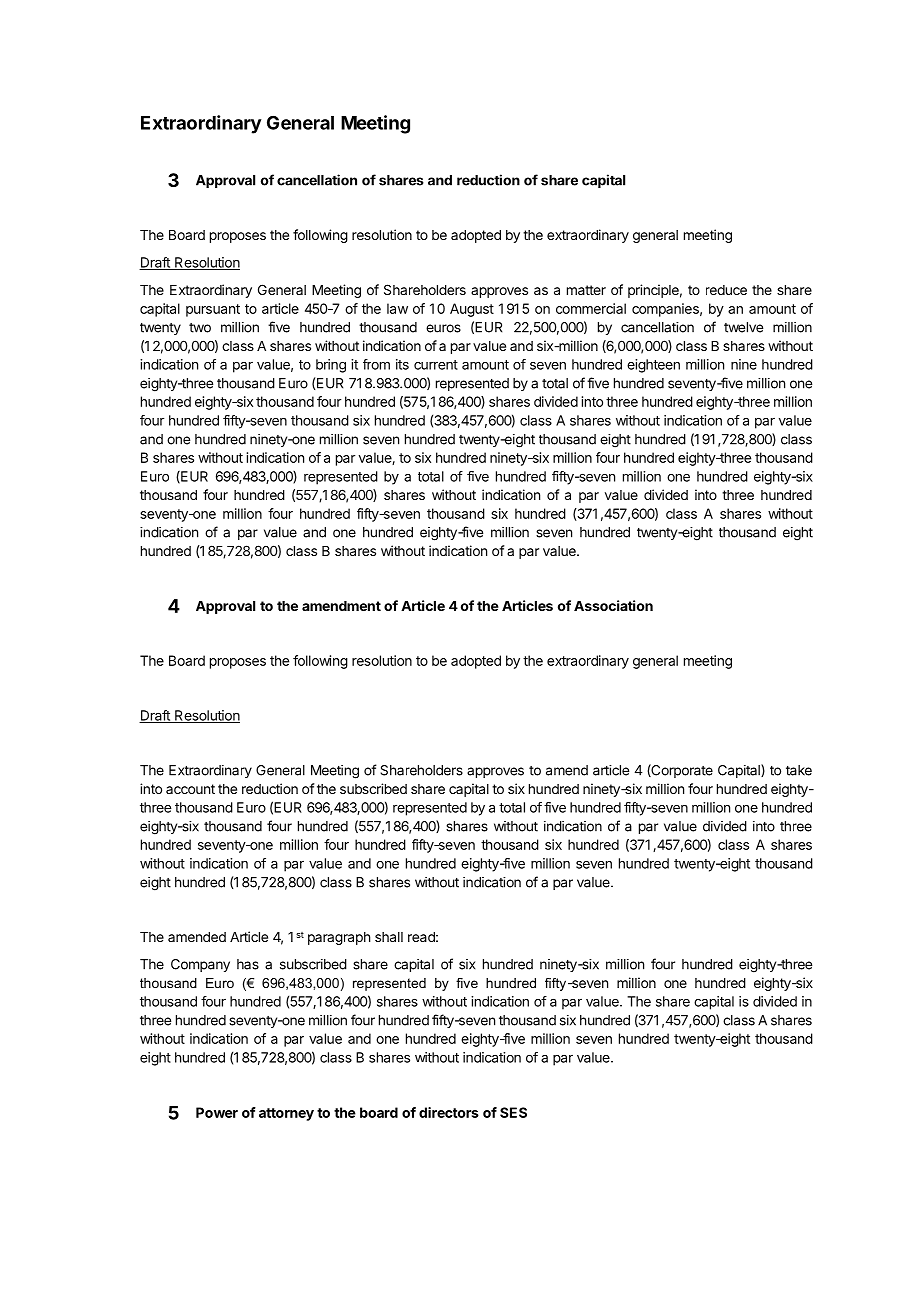 The image size is (924, 1307). Describe the element at coordinates (213, 310) in the page. I see `pursuant` at that location.
